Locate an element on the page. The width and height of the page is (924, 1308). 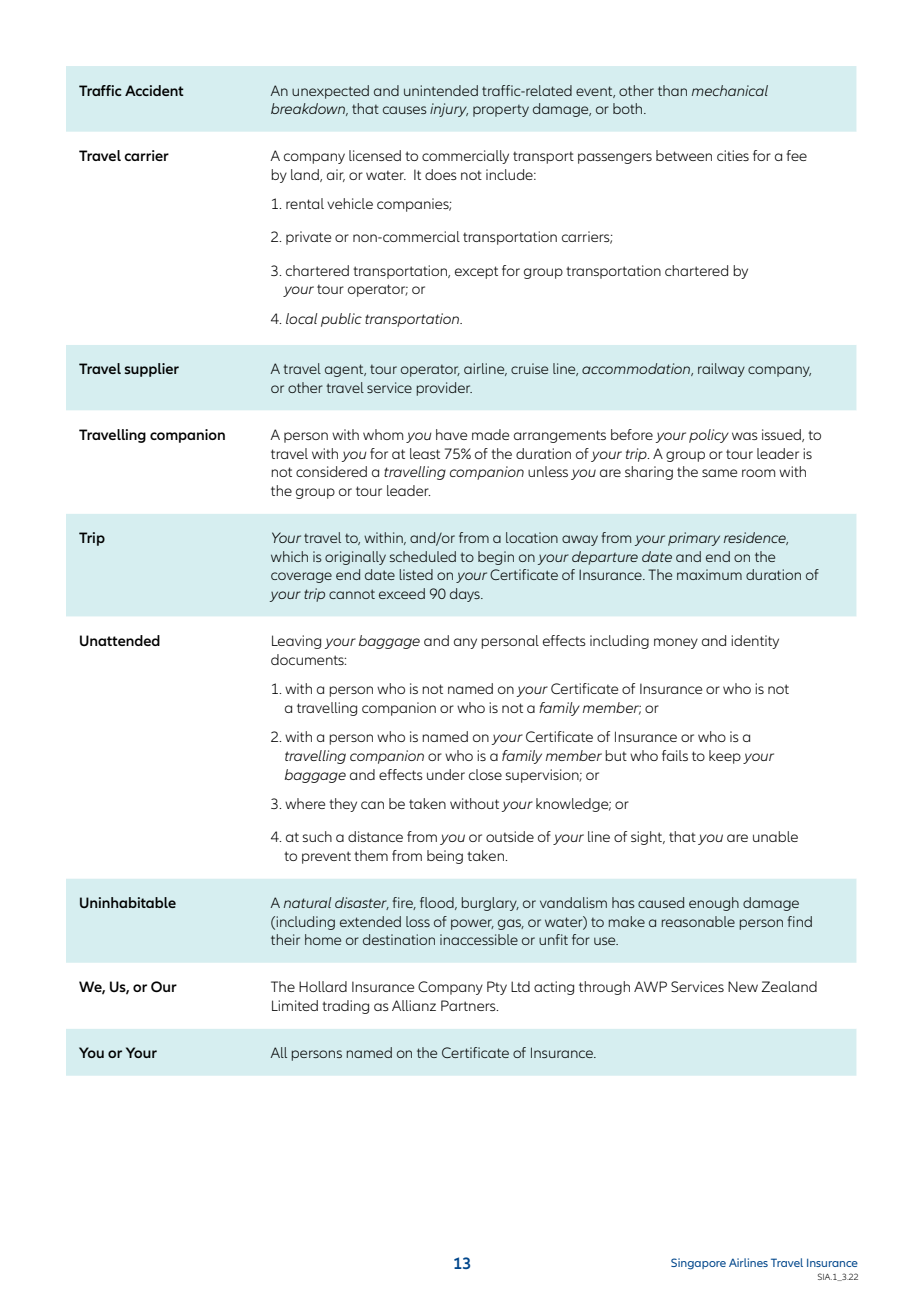
injury is located at coordinates (449, 110).
